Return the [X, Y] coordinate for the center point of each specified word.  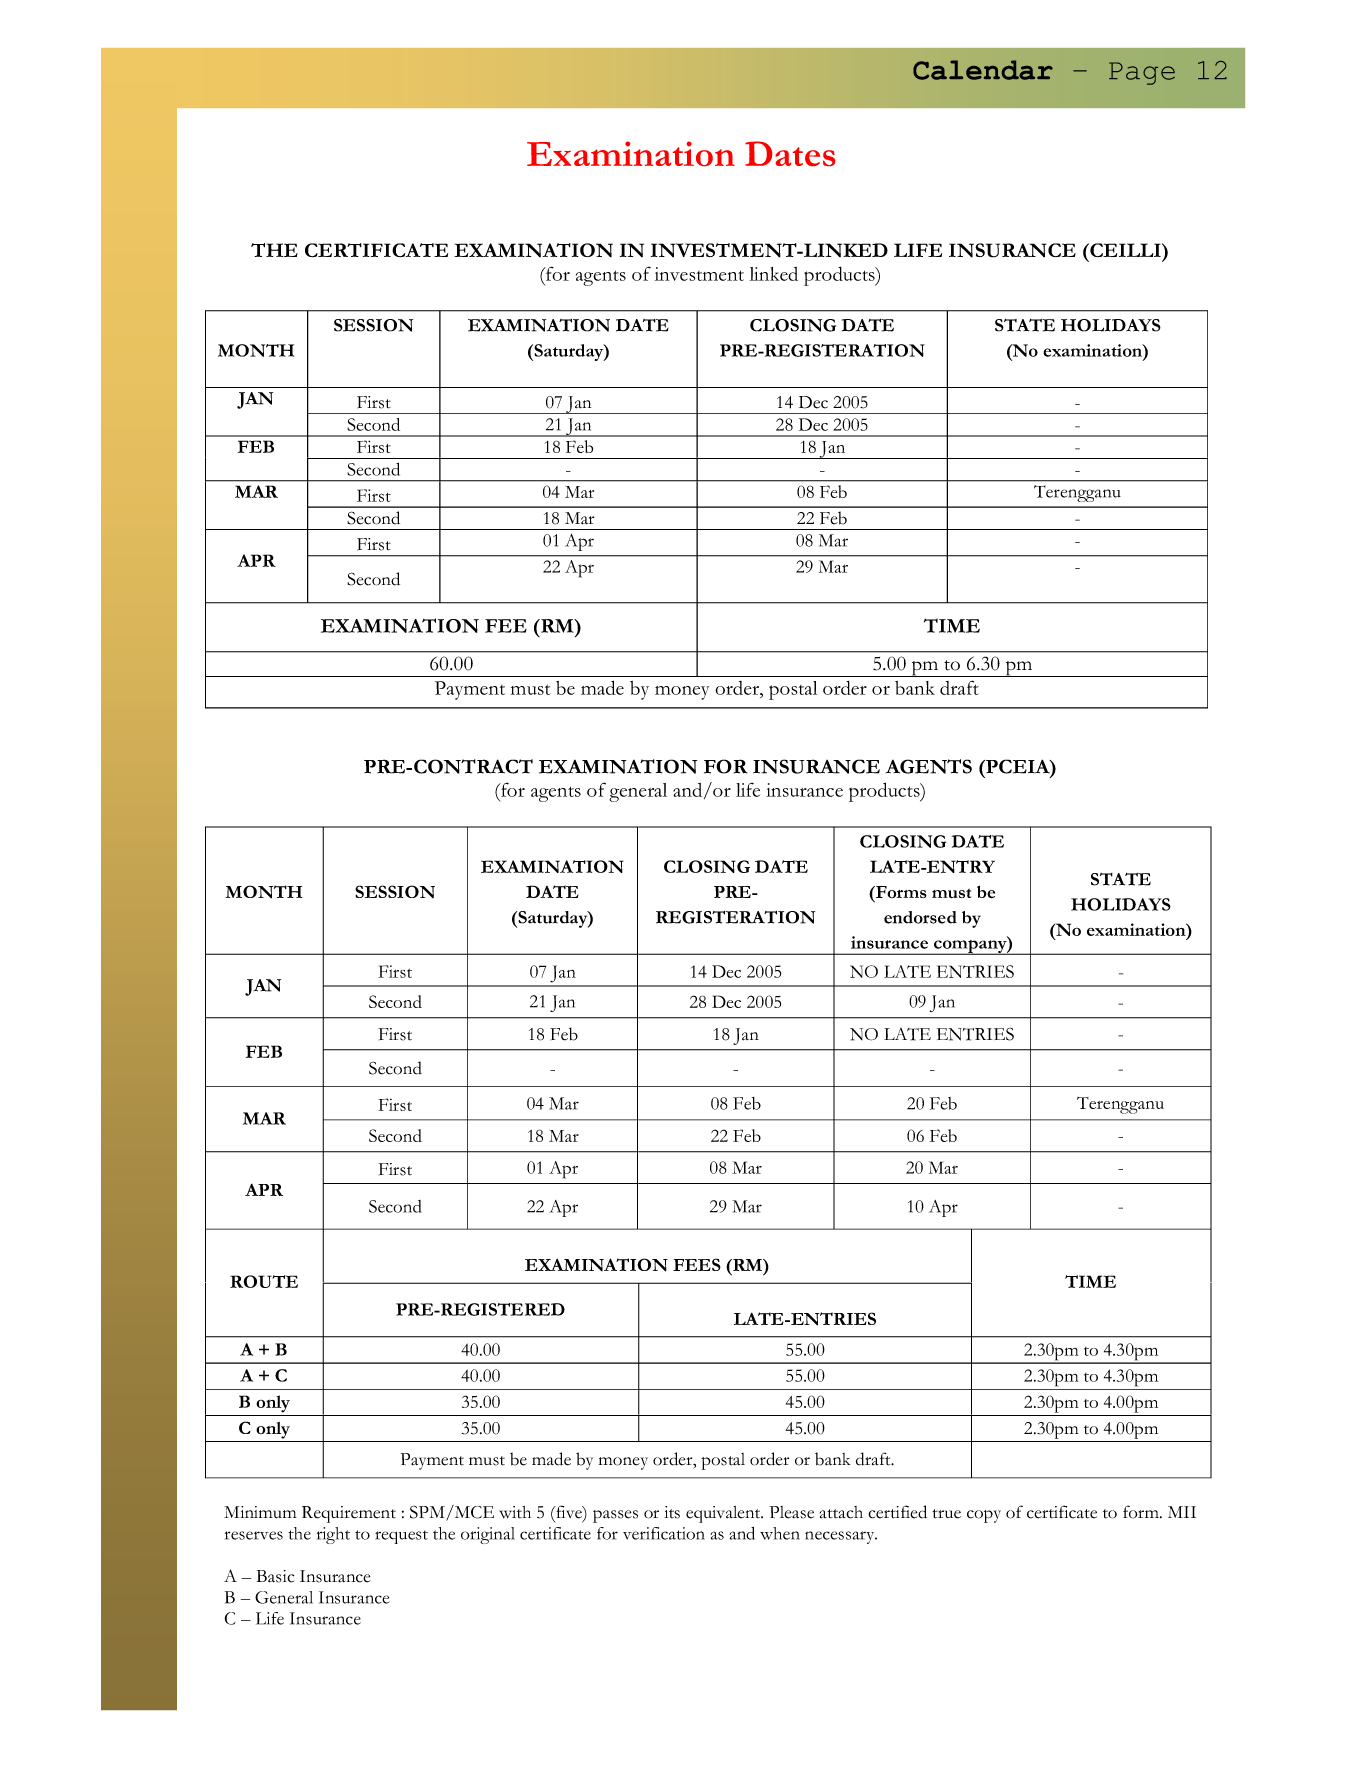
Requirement [349, 1514]
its [672, 1512]
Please [791, 1512]
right [333, 1535]
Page [1142, 73]
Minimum [260, 1512]
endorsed [920, 917]
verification [664, 1533]
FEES [697, 1264]
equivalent [724, 1514]
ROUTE [264, 1281]
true [946, 1514]
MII [1182, 1512]
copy [984, 1516]
